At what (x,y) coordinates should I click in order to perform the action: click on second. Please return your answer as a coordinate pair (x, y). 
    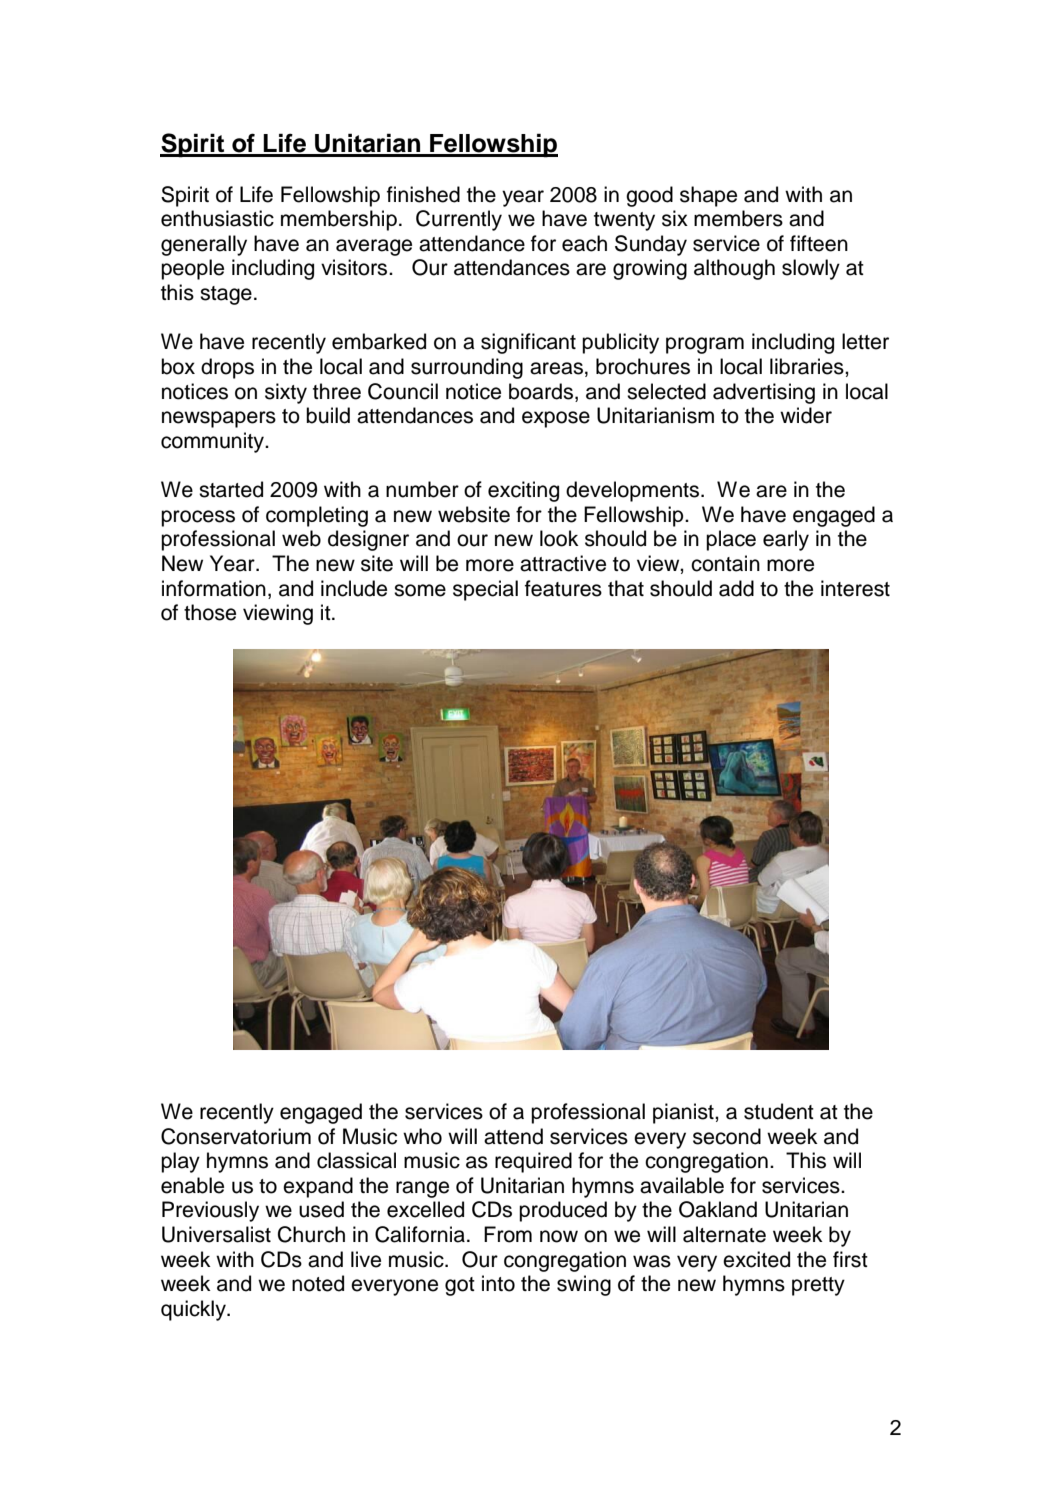
    Looking at the image, I should click on (727, 1136).
